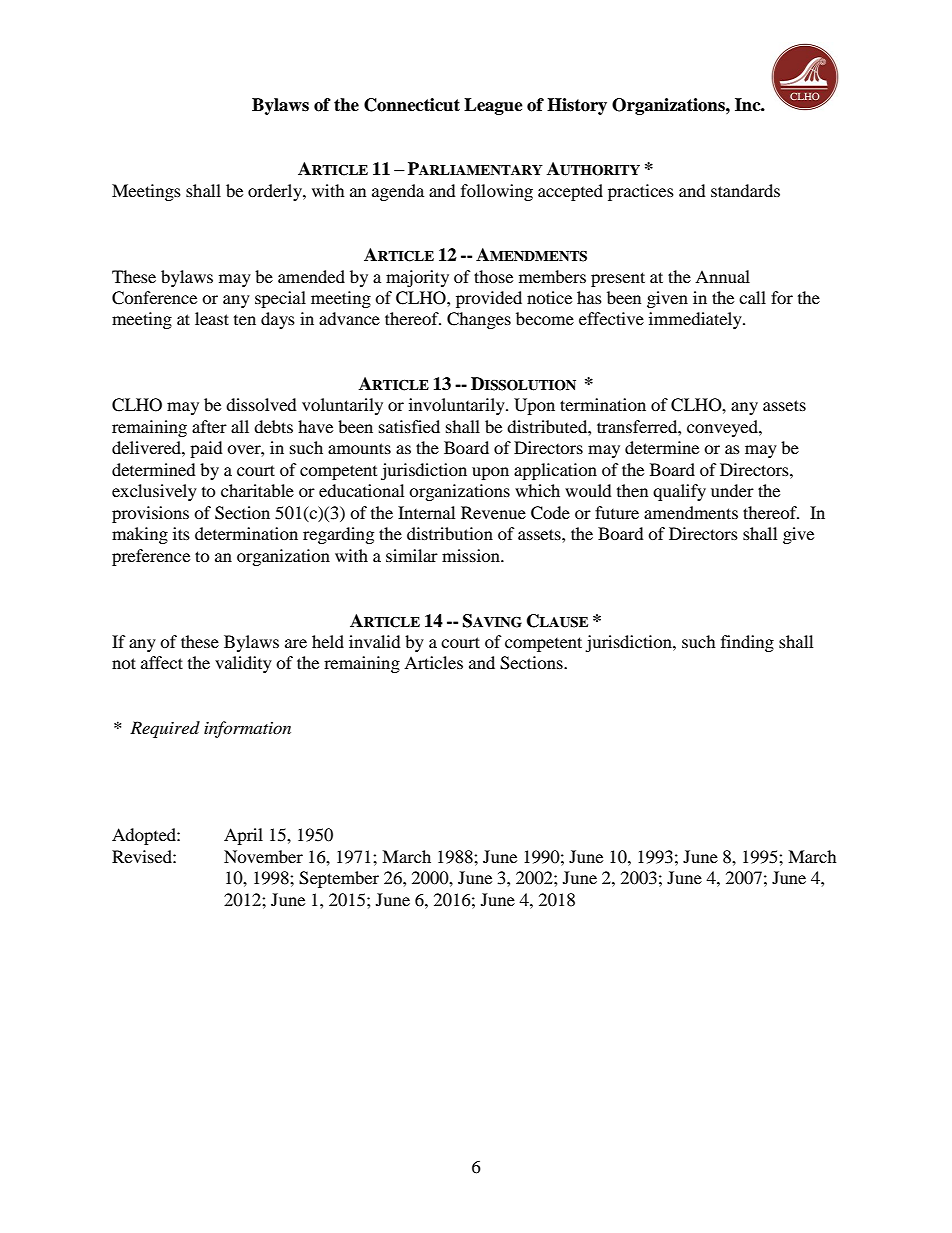  What do you see at coordinates (375, 641) in the screenshot?
I see `invalid` at bounding box center [375, 641].
